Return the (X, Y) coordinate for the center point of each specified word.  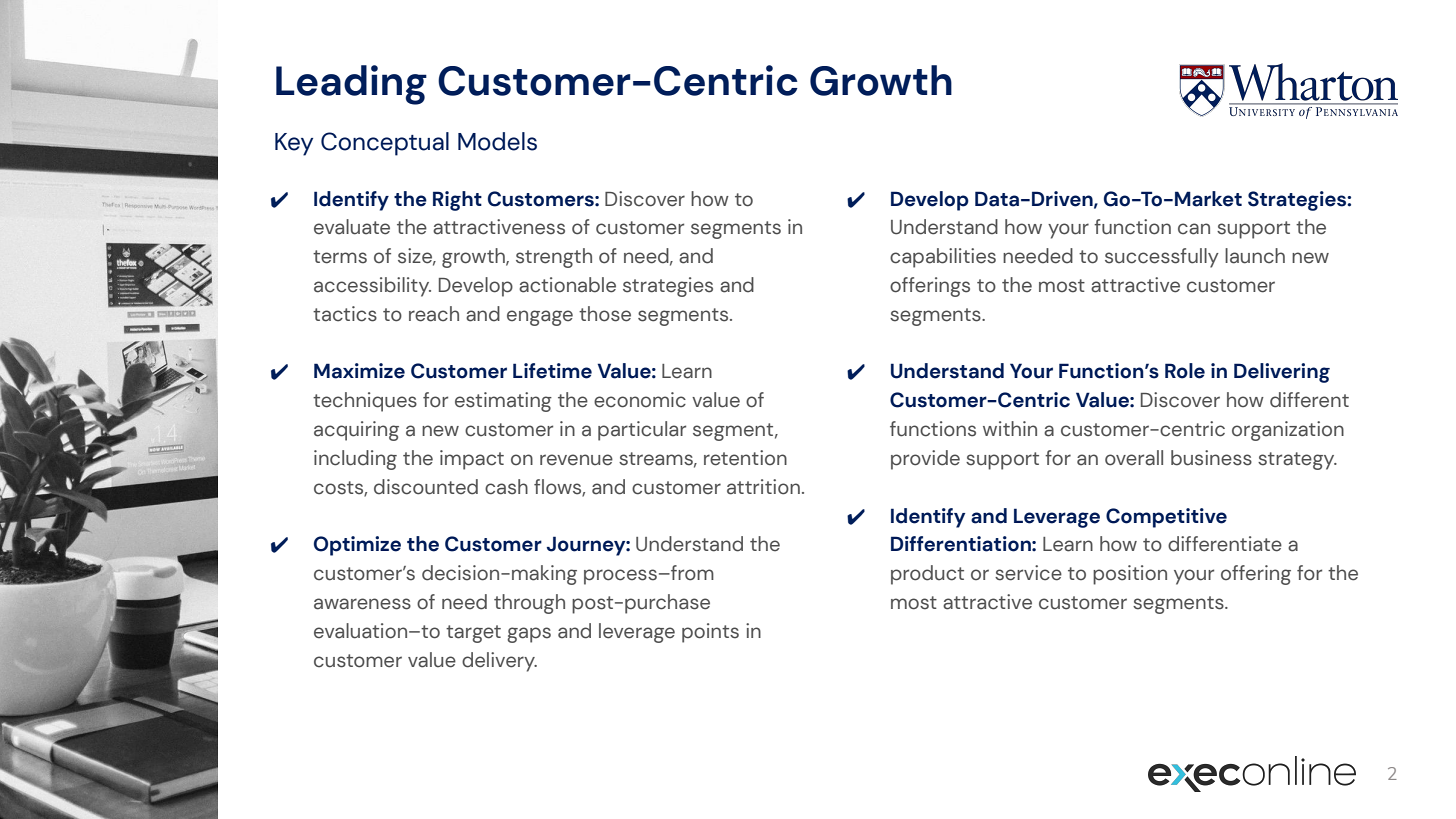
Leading (351, 85)
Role (1185, 371)
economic (640, 400)
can (1194, 229)
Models (497, 141)
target (473, 634)
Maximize (359, 371)
